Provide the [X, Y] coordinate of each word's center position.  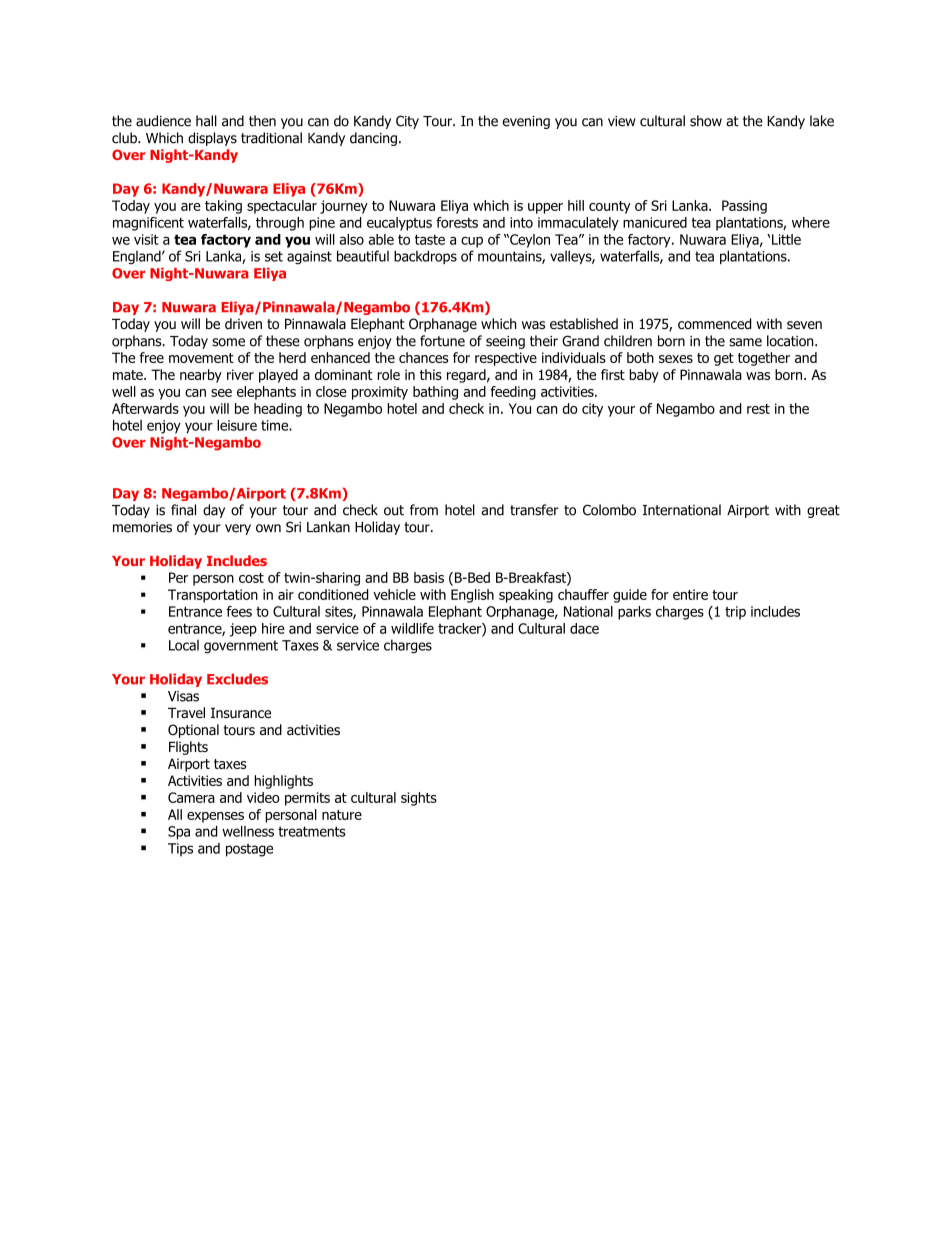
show [706, 121]
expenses [215, 817]
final [183, 510]
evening [526, 122]
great [823, 511]
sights [419, 799]
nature [342, 815]
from [424, 510]
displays [212, 139]
